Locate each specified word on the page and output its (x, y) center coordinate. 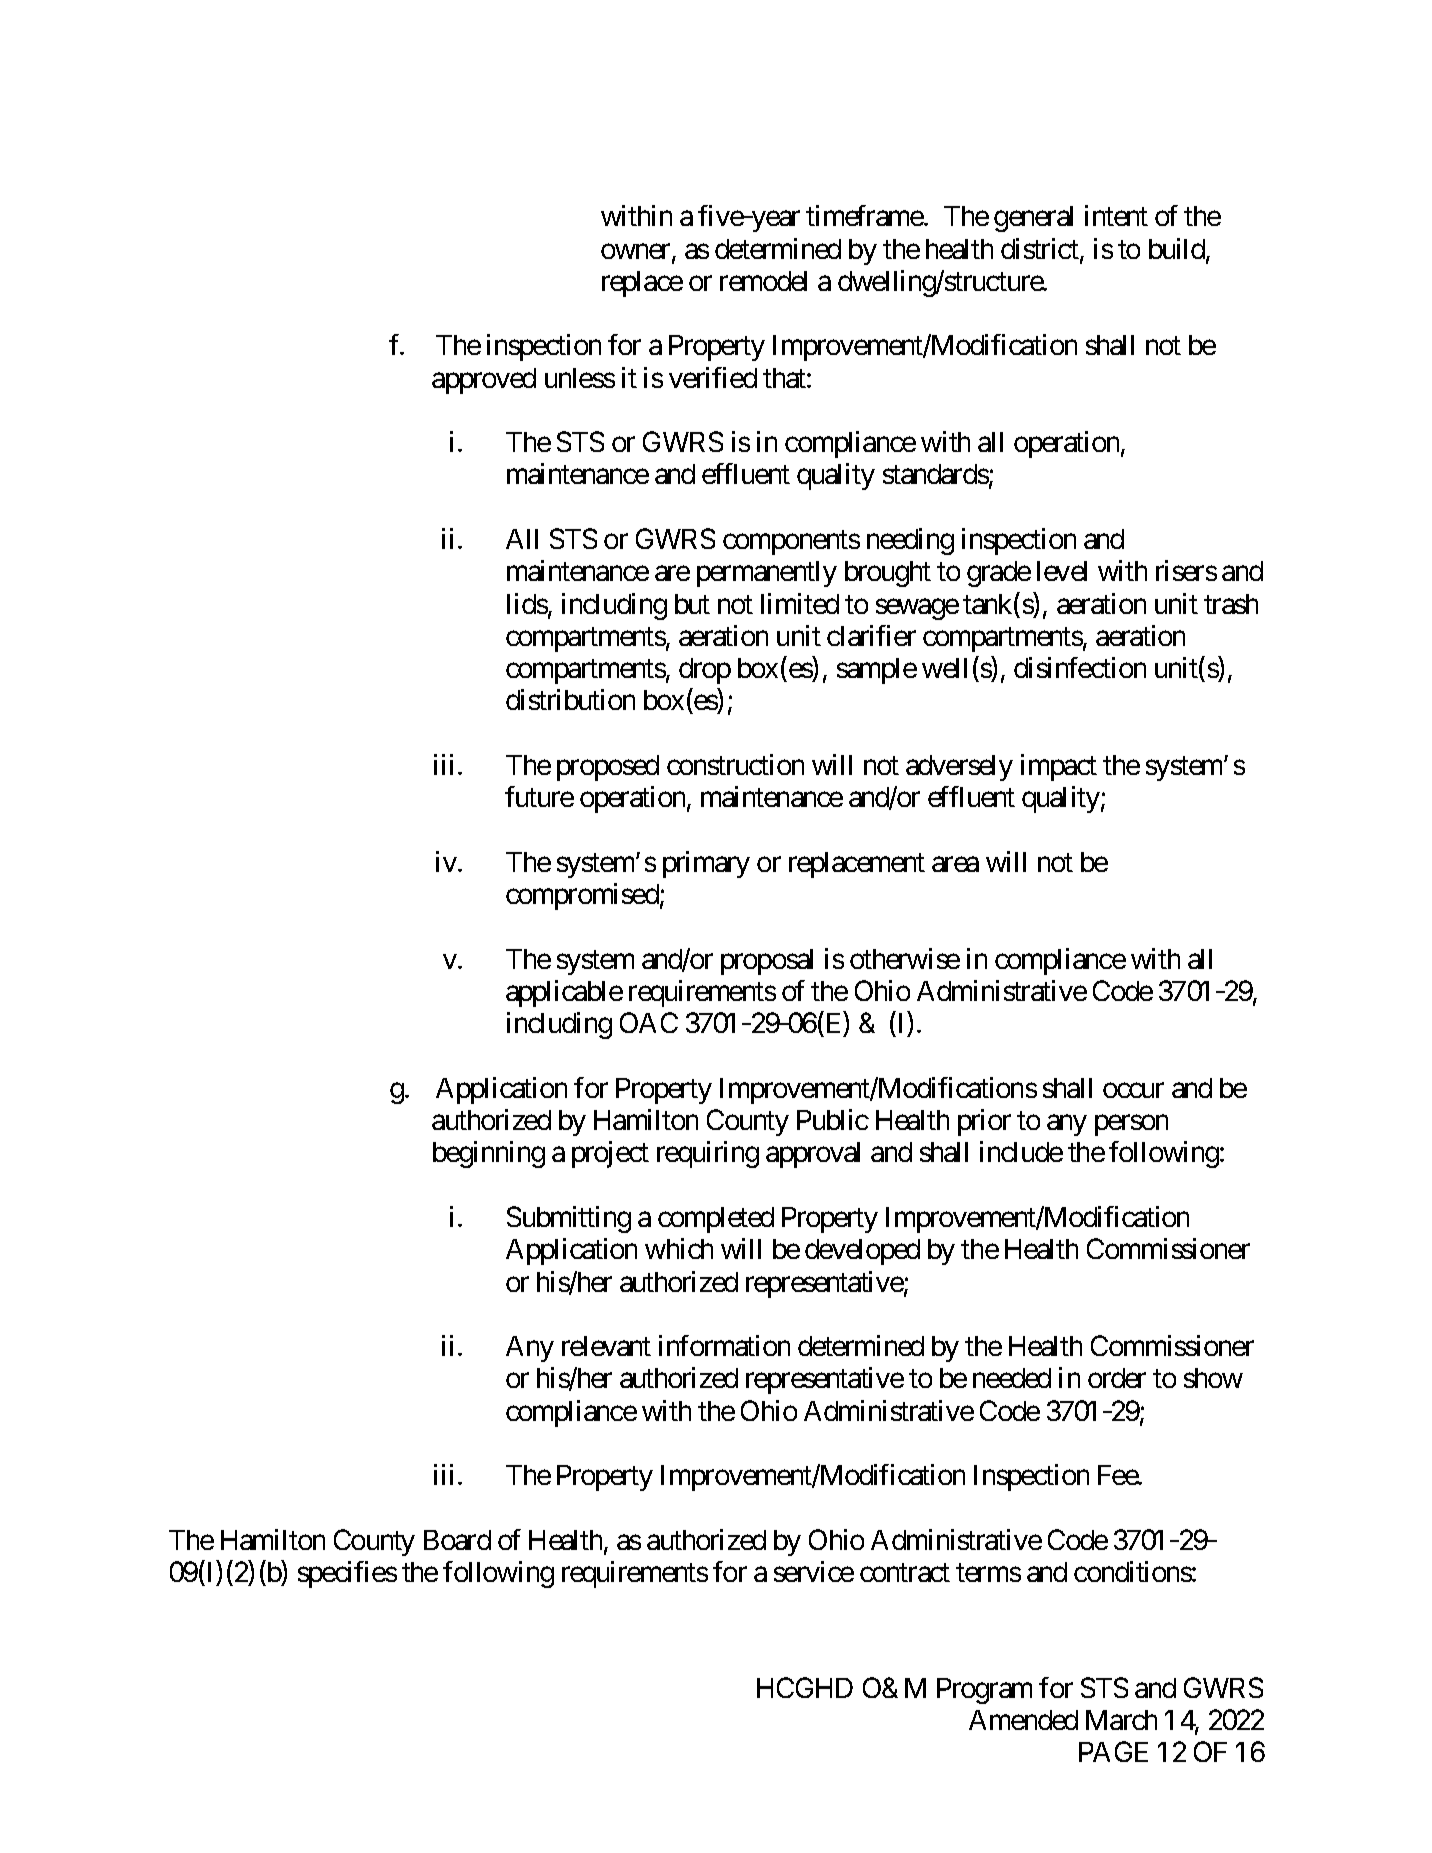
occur (1133, 1090)
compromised (582, 896)
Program (984, 1691)
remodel (763, 281)
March (1121, 1720)
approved (484, 381)
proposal (767, 962)
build (1178, 250)
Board (457, 1540)
